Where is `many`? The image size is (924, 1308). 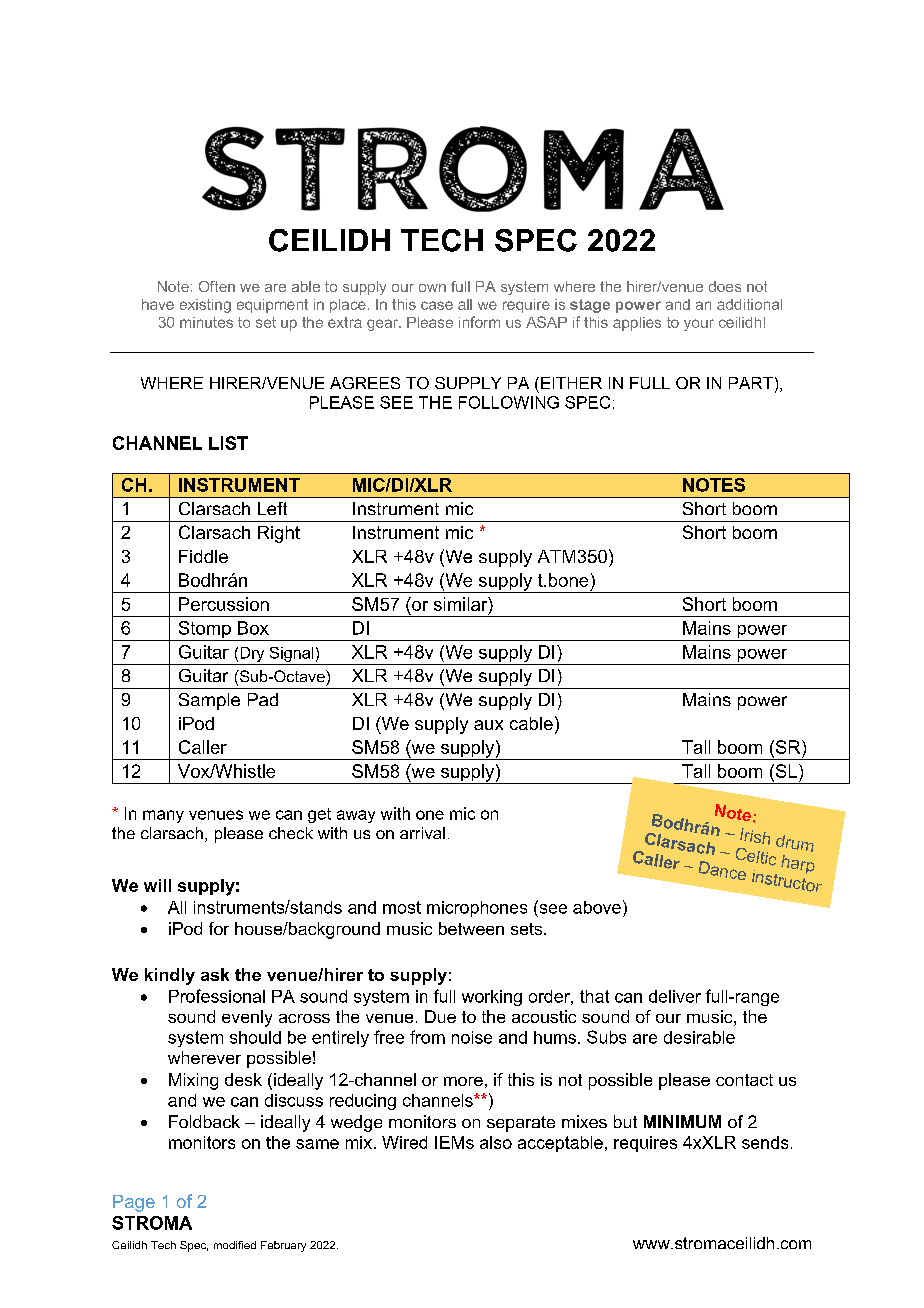 many is located at coordinates (163, 816).
